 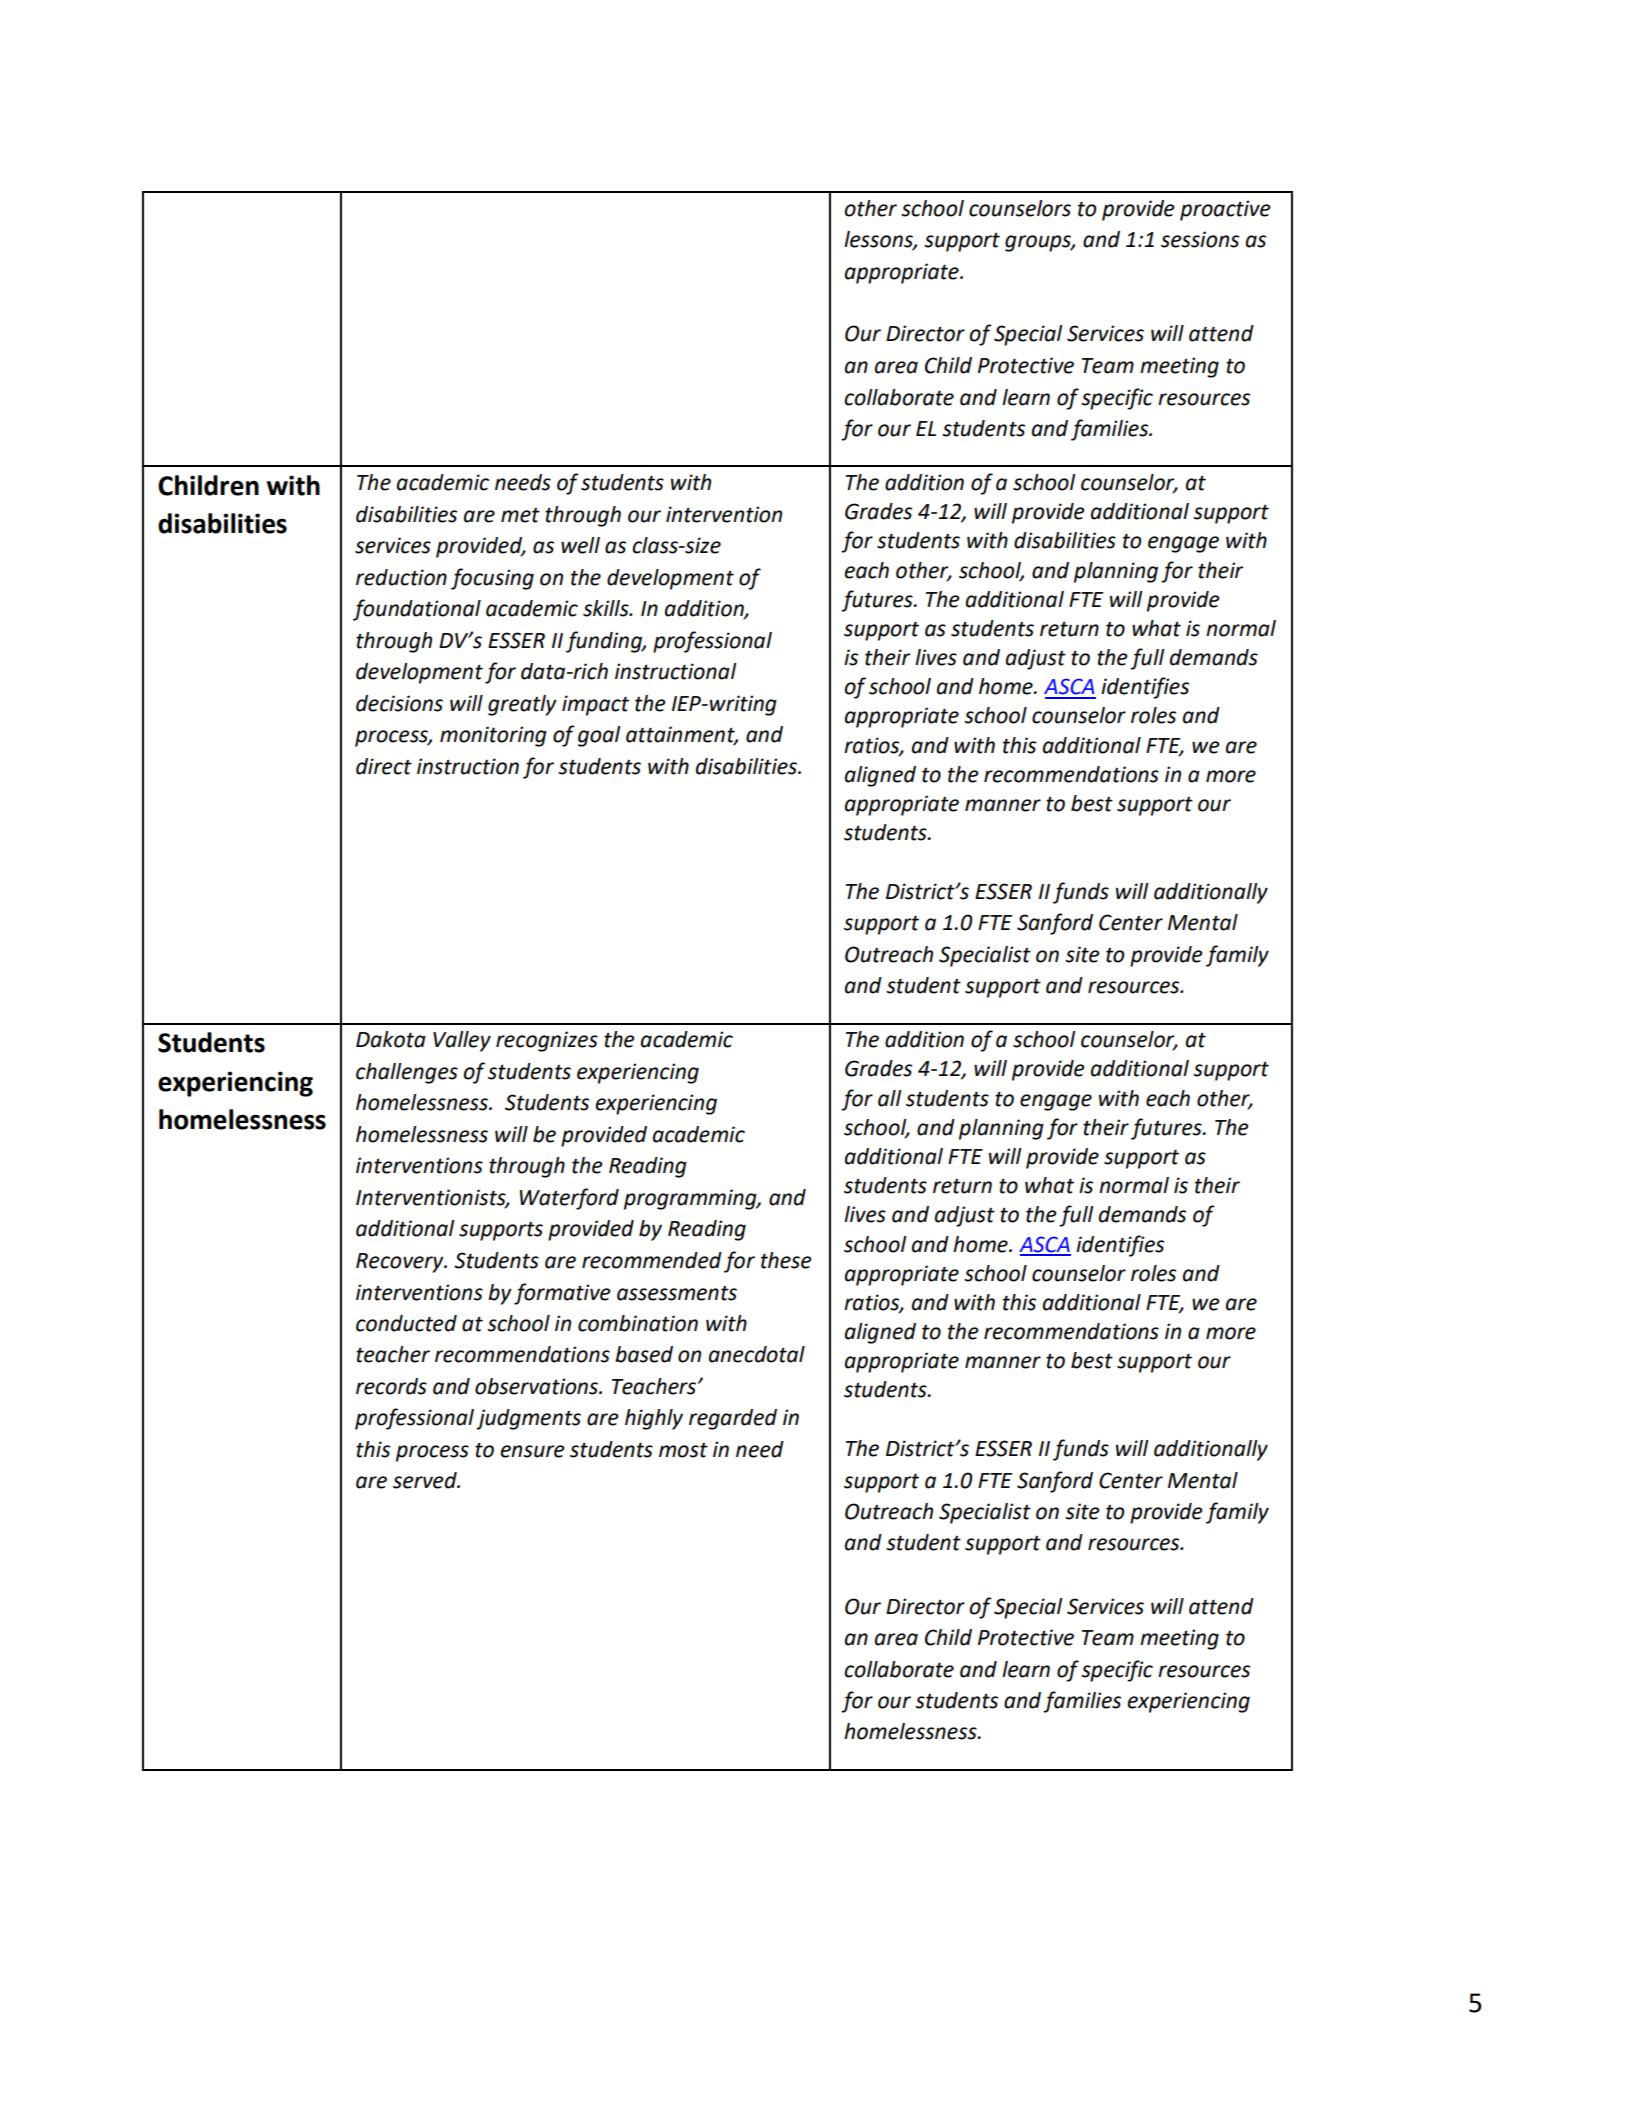 I want to click on skills, so click(x=607, y=608).
